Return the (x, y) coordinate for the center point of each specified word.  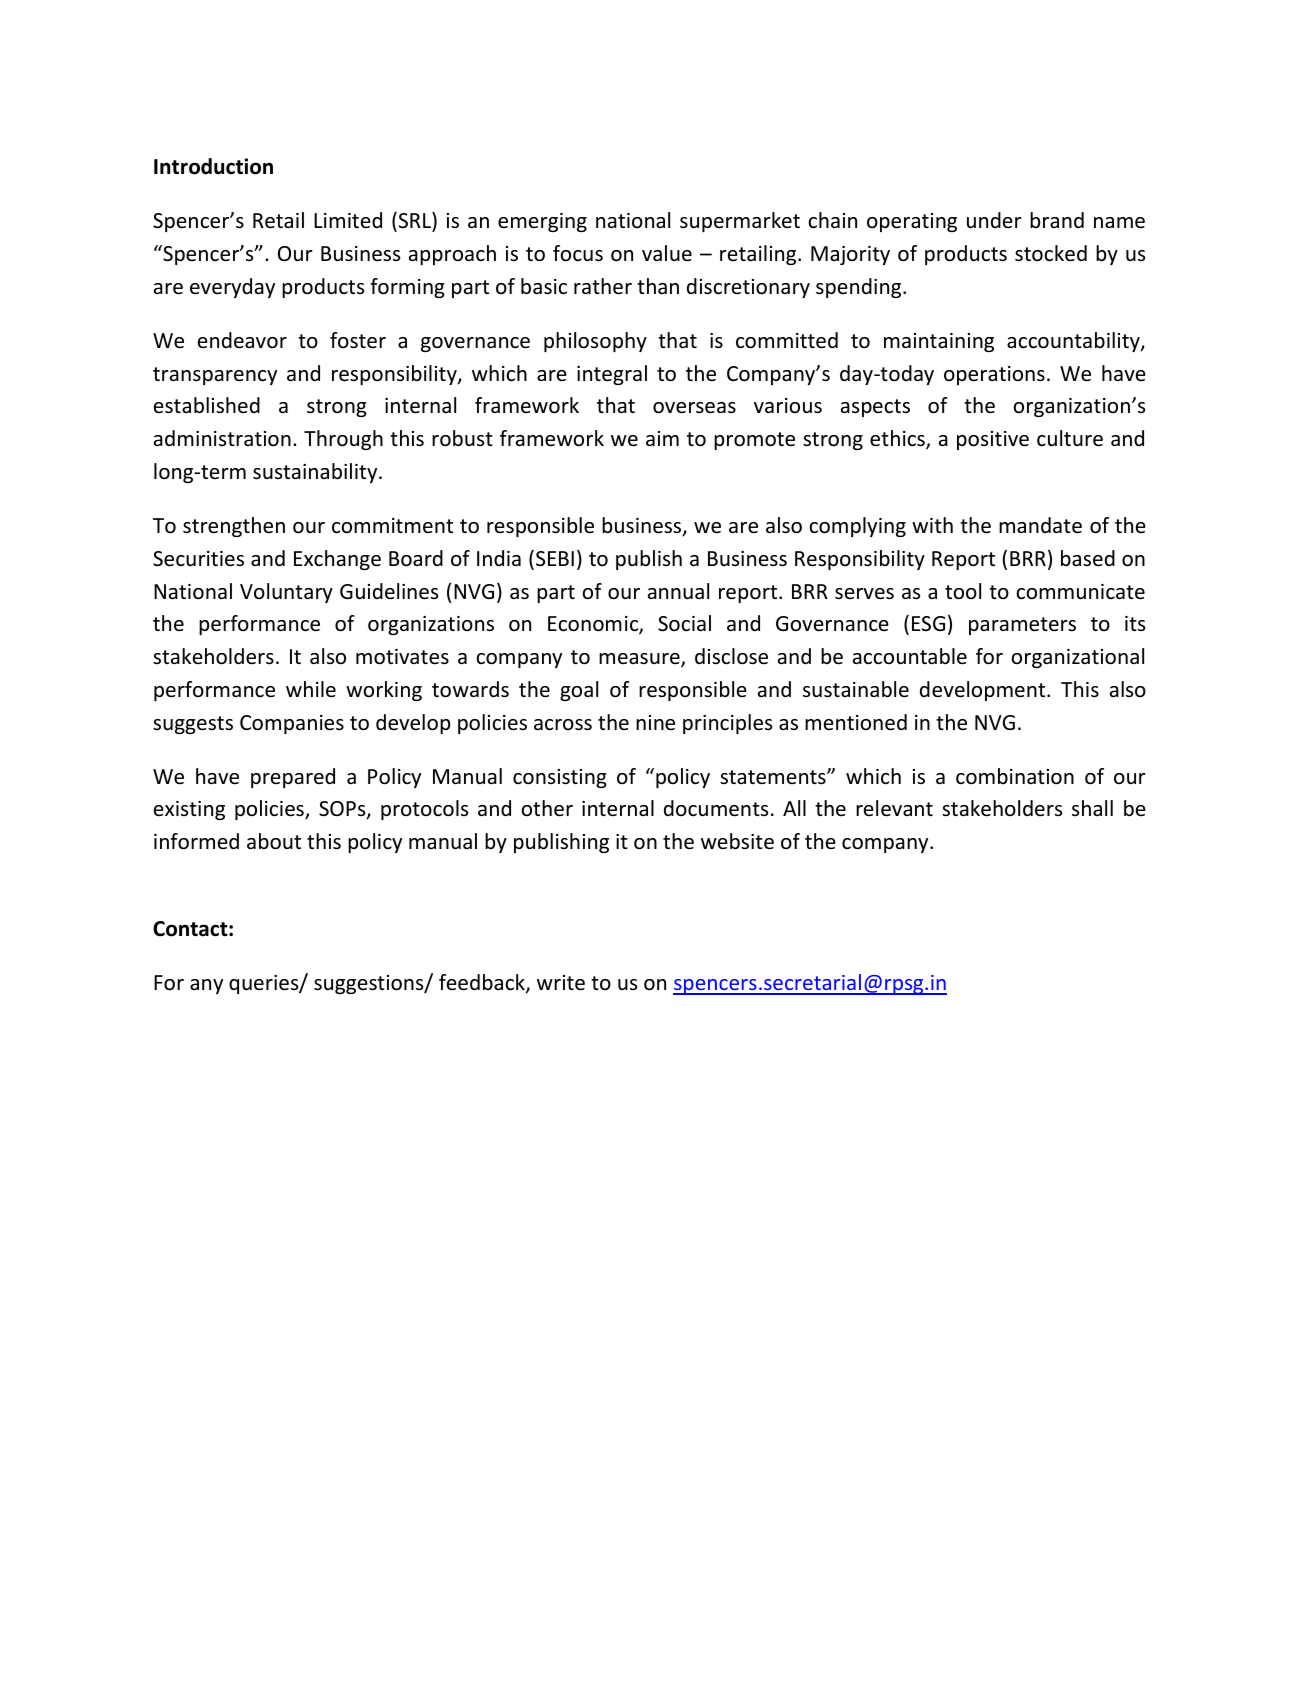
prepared (293, 778)
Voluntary (286, 593)
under (994, 220)
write (561, 983)
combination (1015, 776)
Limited (348, 220)
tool (963, 591)
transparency (215, 376)
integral (612, 375)
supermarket (740, 222)
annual (678, 591)
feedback (483, 983)
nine (655, 723)
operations (994, 375)
